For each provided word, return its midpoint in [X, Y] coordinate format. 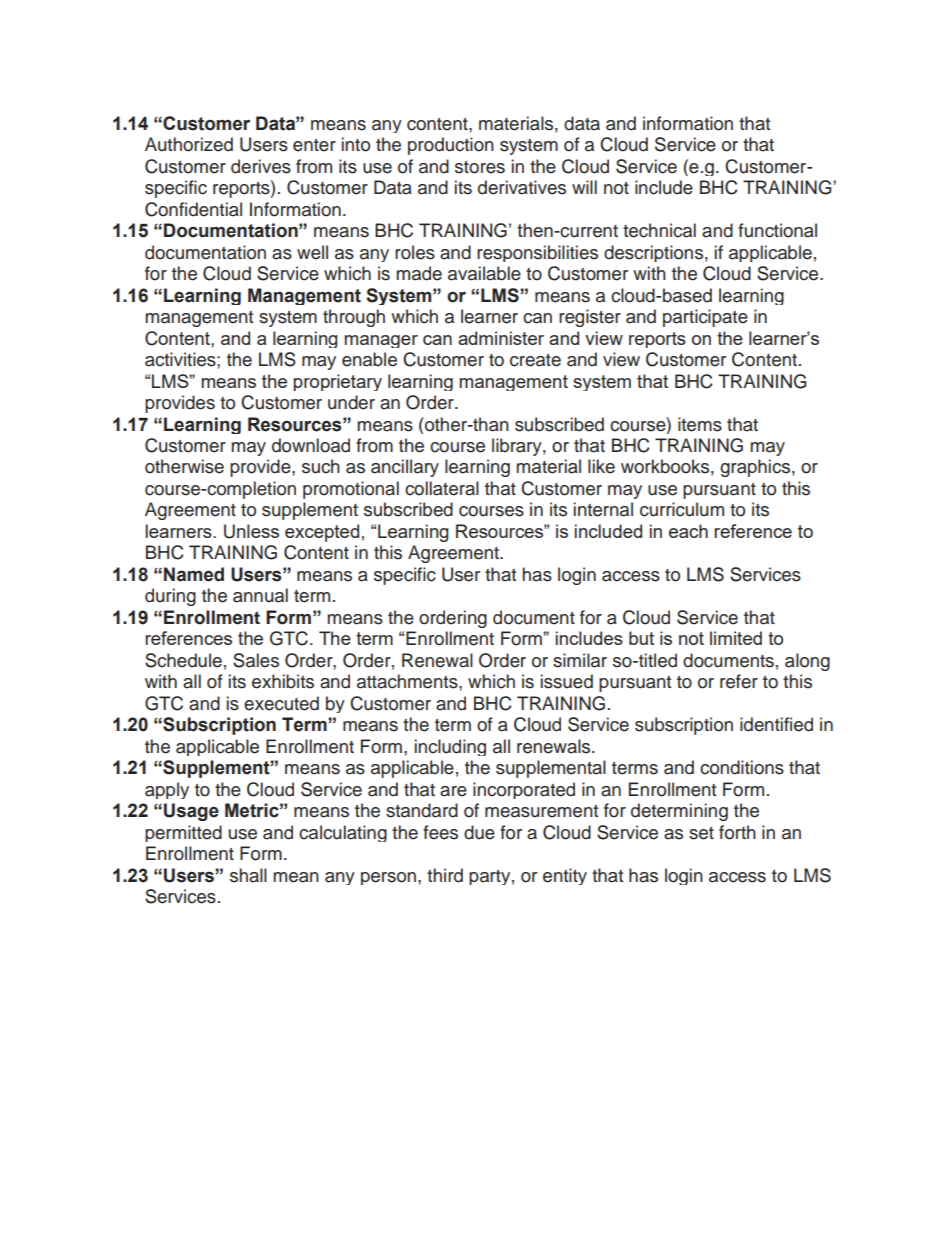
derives [261, 166]
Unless [251, 531]
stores [480, 167]
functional [777, 230]
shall [248, 875]
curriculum [682, 509]
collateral [442, 488]
